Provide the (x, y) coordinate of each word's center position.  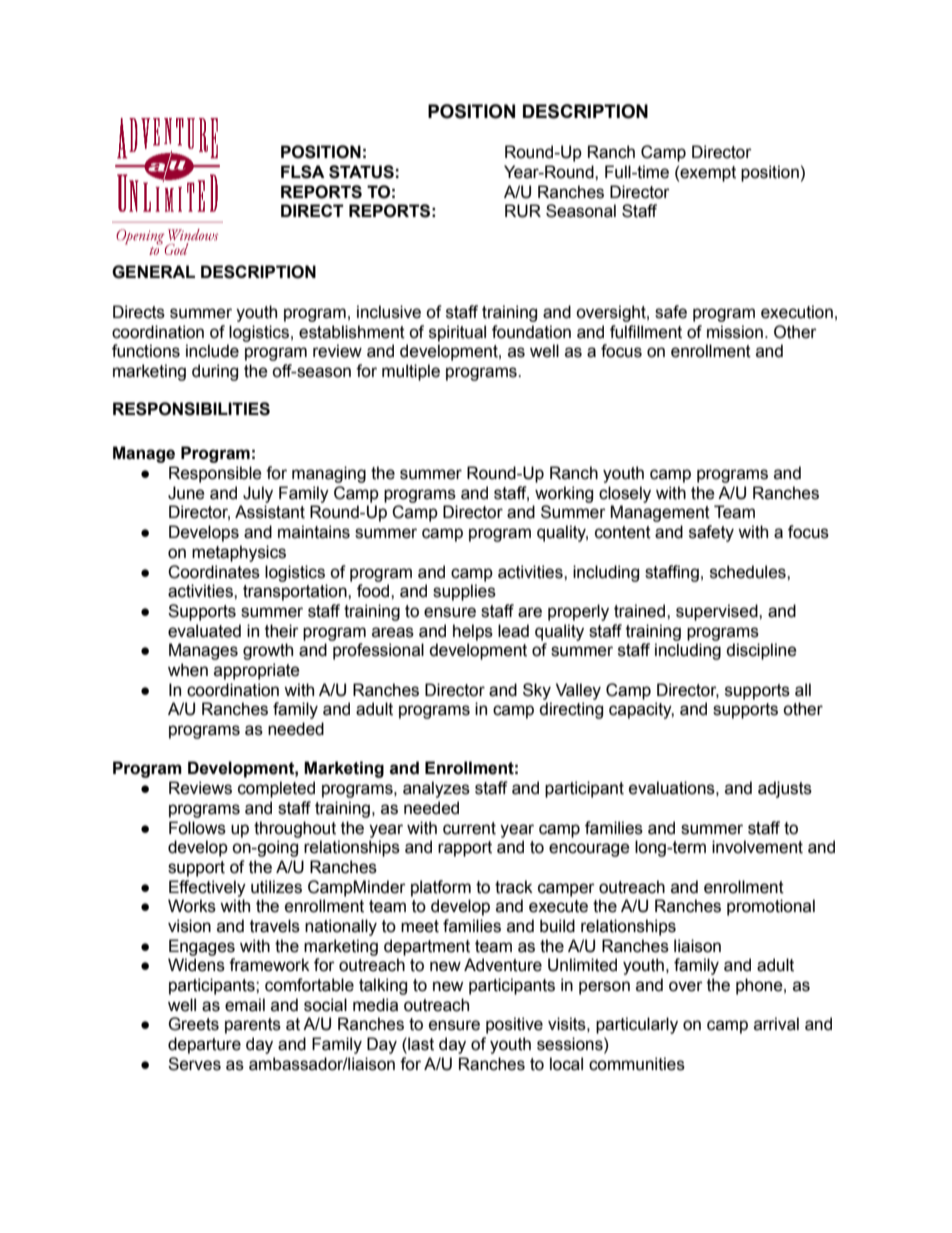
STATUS (361, 172)
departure (204, 1045)
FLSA (303, 172)
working (564, 494)
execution (797, 312)
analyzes (436, 789)
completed (276, 789)
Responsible (215, 474)
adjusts (785, 789)
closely (625, 494)
